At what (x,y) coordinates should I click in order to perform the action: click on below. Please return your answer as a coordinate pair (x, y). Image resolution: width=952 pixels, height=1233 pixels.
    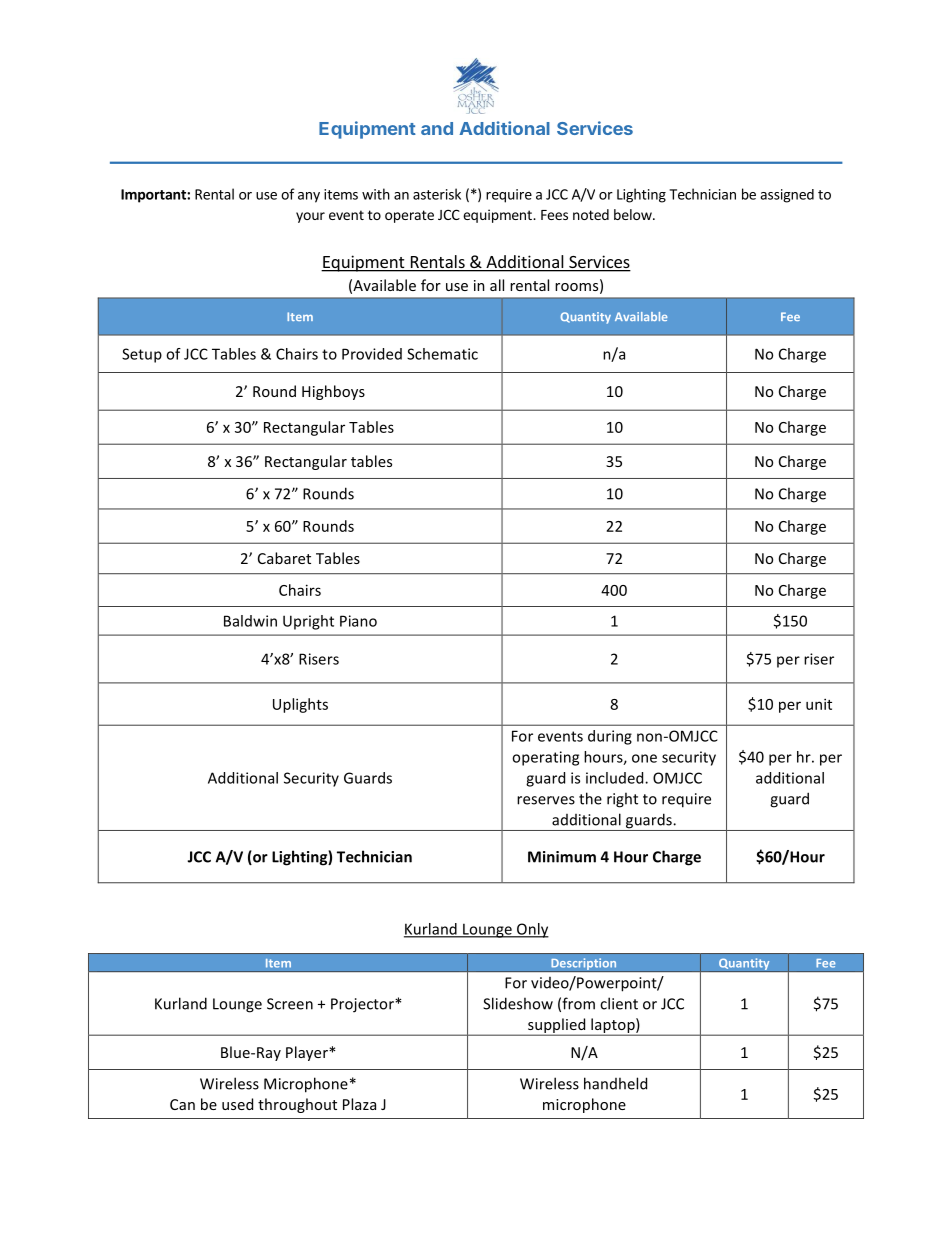
    Looking at the image, I should click on (634, 214).
